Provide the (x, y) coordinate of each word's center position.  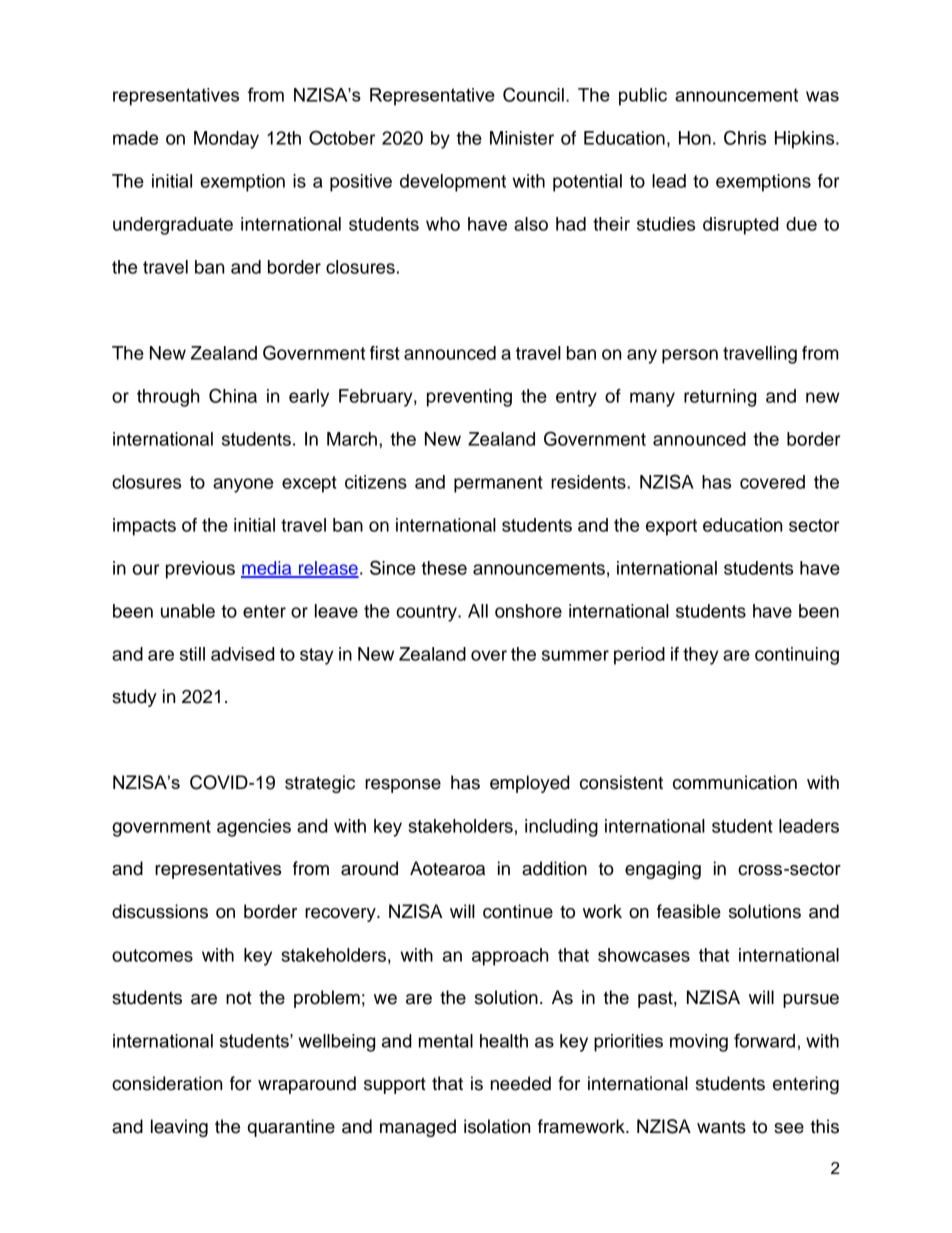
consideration (167, 1083)
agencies (254, 828)
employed (529, 784)
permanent (498, 484)
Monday (226, 140)
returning (720, 398)
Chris (745, 137)
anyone (243, 485)
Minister (522, 138)
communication (735, 782)
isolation (497, 1126)
